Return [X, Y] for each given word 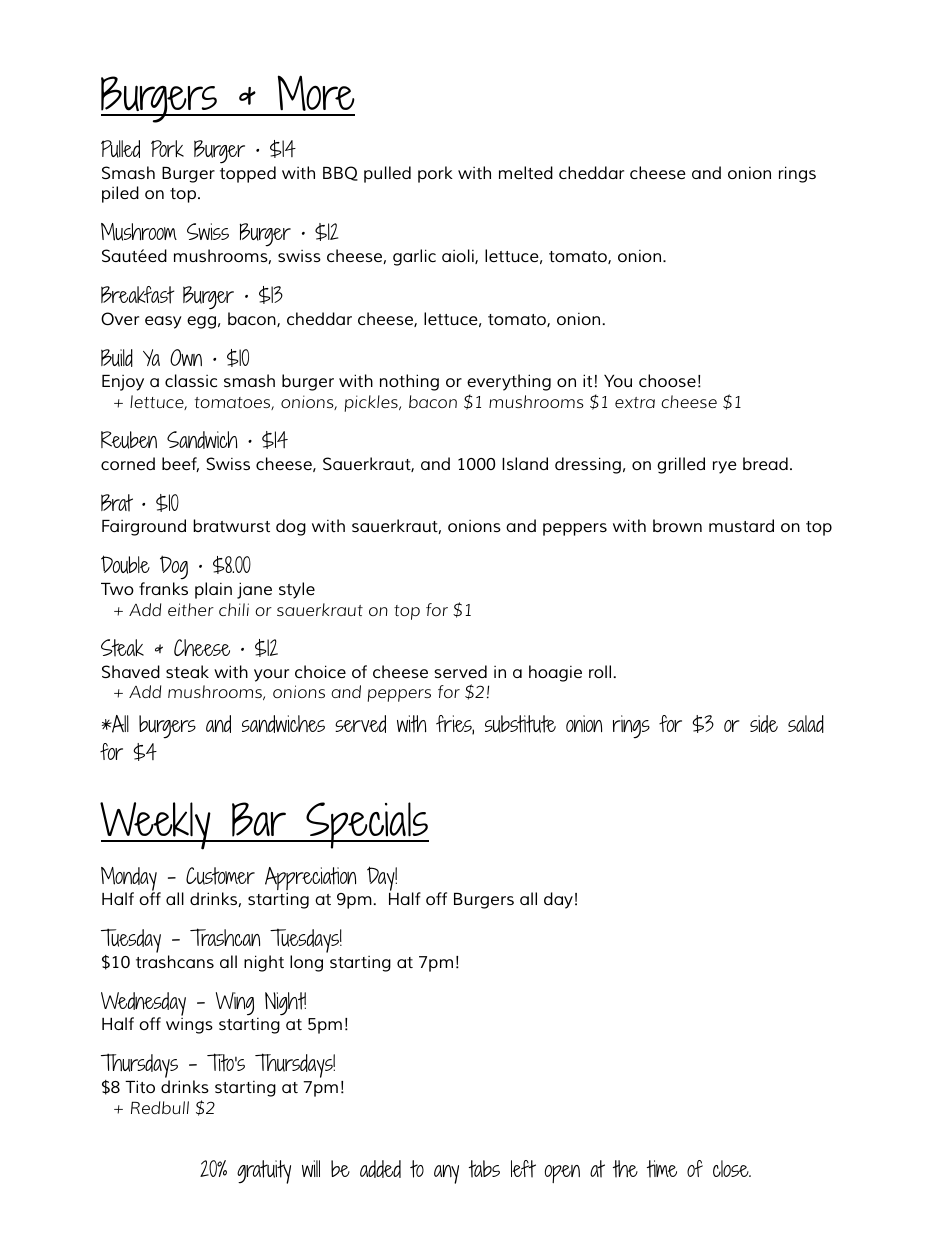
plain [213, 590]
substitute [520, 724]
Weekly [156, 826]
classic [191, 380]
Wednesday [143, 1005]
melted [526, 172]
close [732, 1168]
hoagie [555, 673]
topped [248, 174]
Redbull [160, 1107]
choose [667, 380]
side [764, 724]
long [306, 963]
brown [677, 525]
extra [635, 402]
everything [509, 382]
